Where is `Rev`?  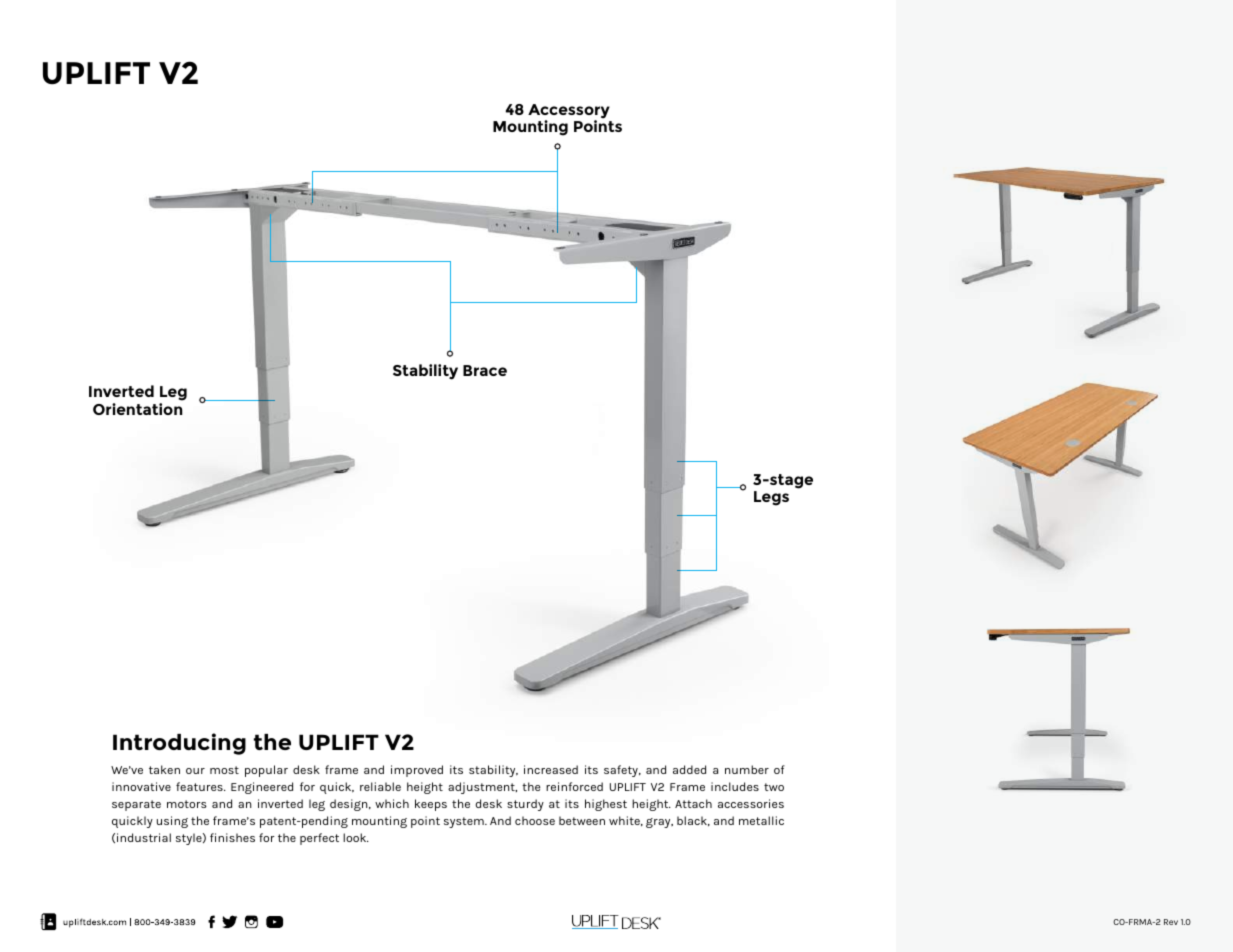
Rev is located at coordinates (1171, 922).
